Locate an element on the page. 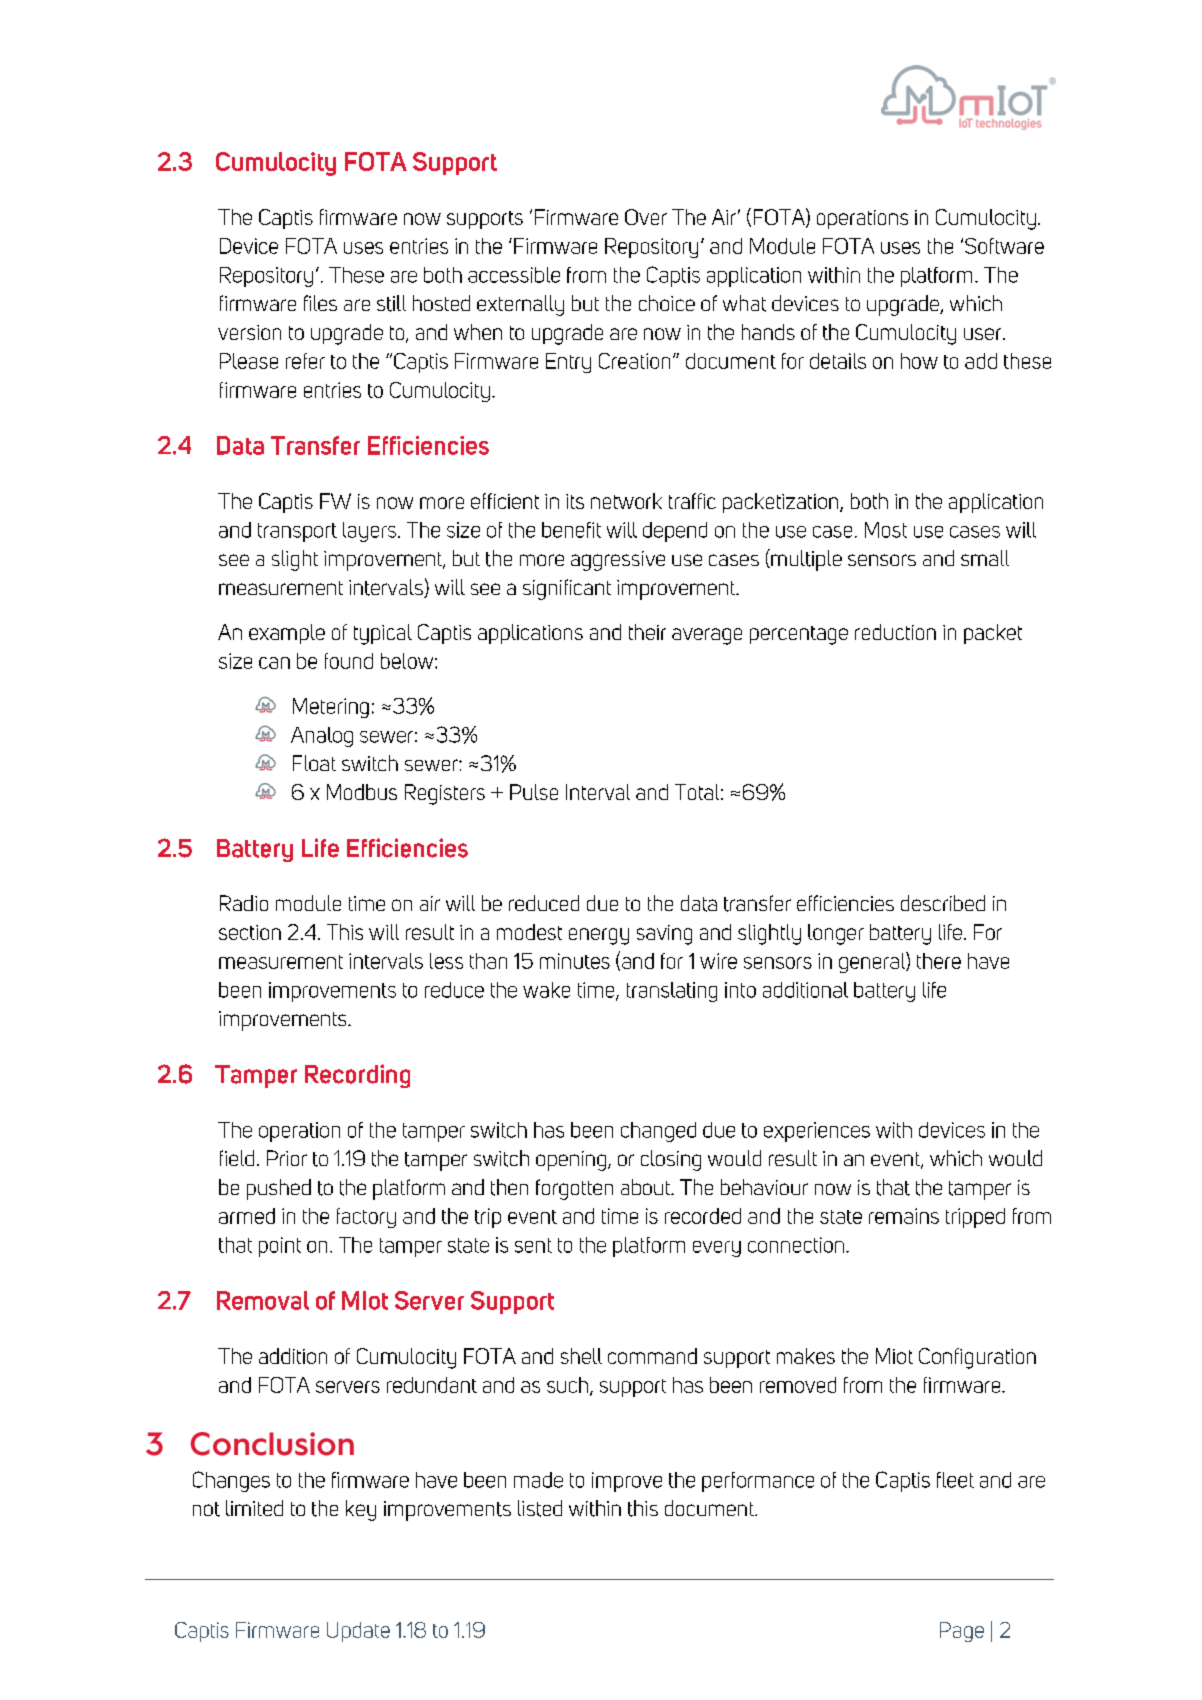  section is located at coordinates (250, 932).
